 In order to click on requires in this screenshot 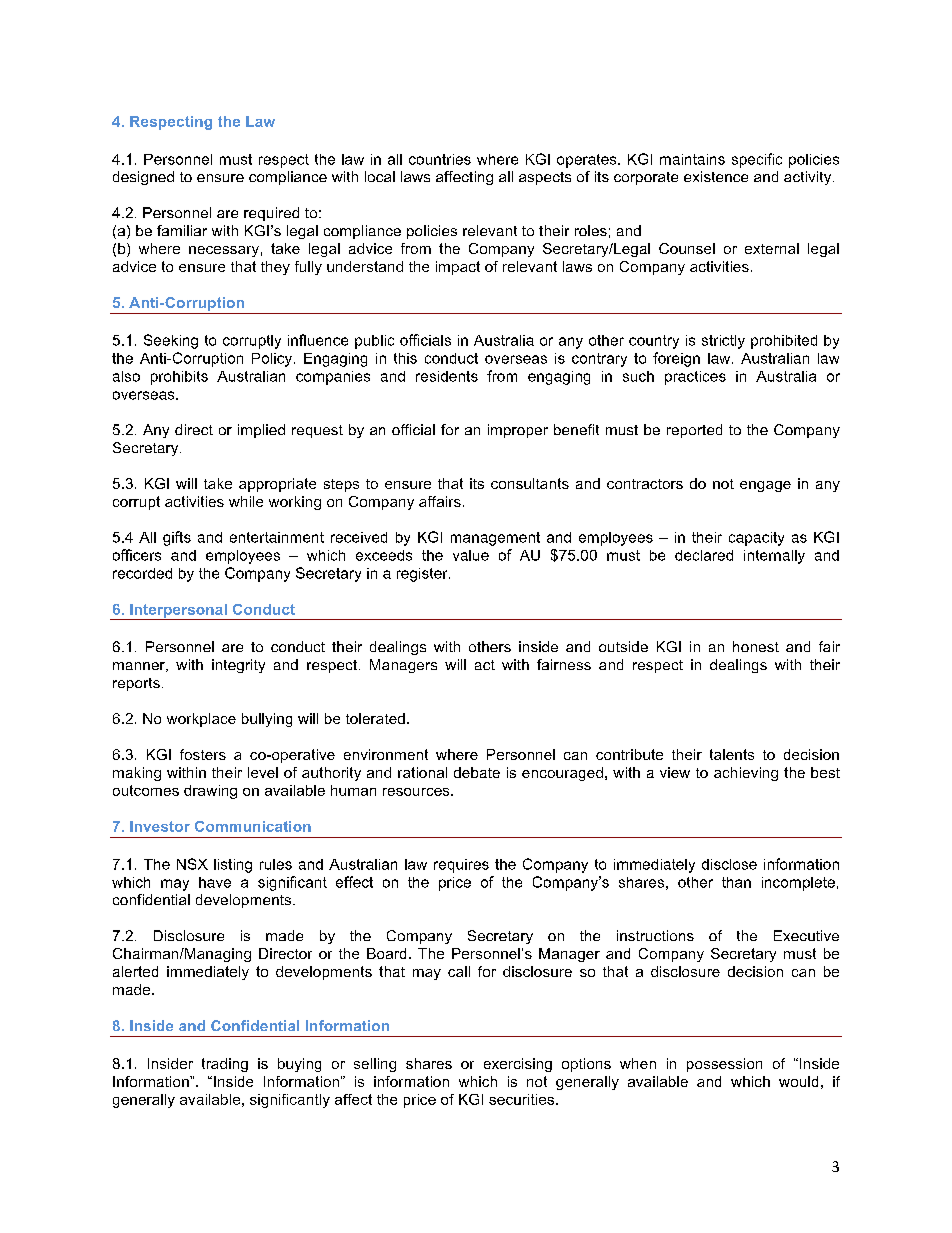, I will do `click(461, 866)`.
